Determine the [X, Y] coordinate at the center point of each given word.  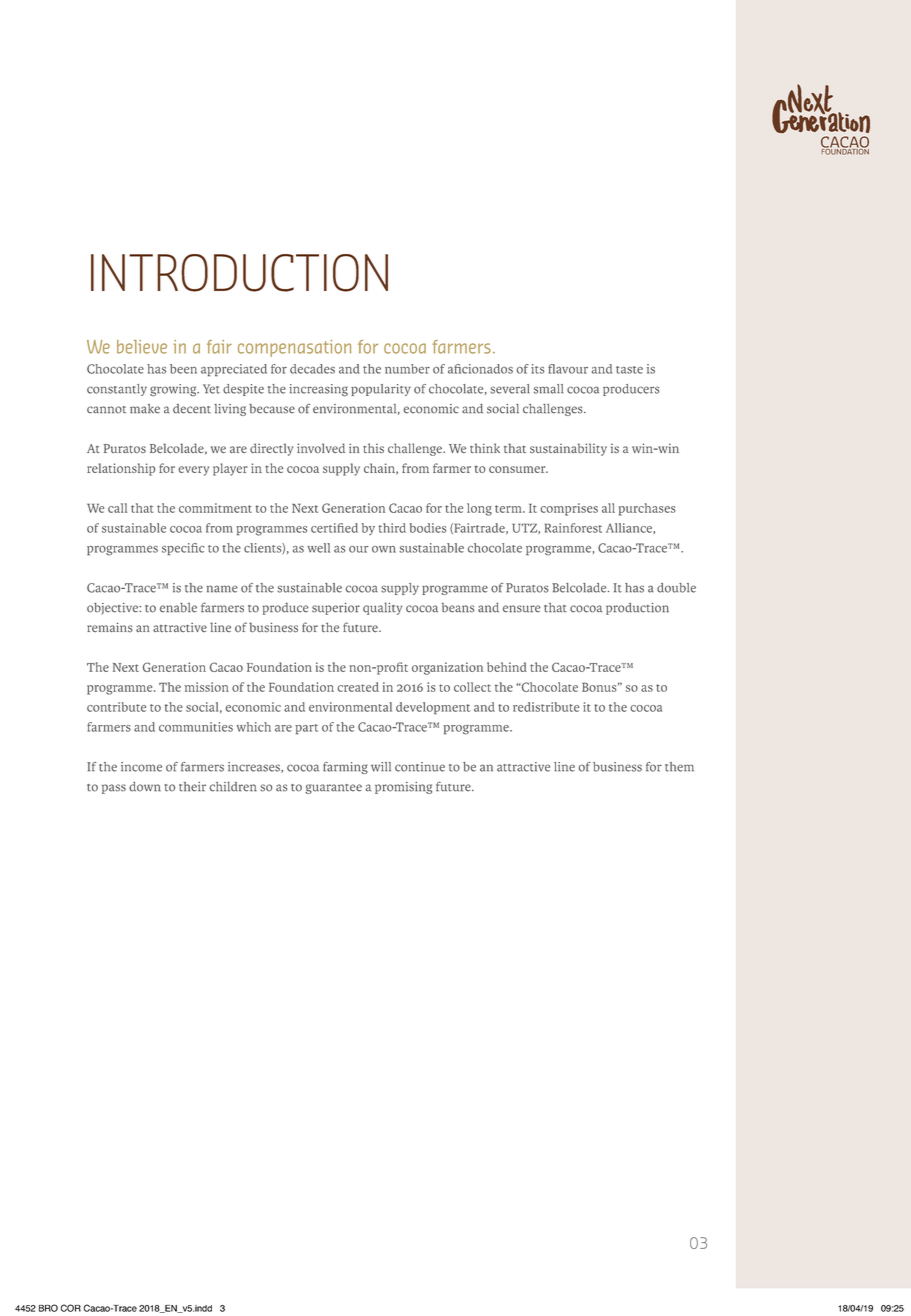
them [679, 767]
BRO [48, 1308]
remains [109, 627]
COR [71, 1308]
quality [382, 608]
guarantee [333, 789]
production [637, 609]
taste [629, 370]
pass [114, 789]
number [407, 369]
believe [142, 347]
